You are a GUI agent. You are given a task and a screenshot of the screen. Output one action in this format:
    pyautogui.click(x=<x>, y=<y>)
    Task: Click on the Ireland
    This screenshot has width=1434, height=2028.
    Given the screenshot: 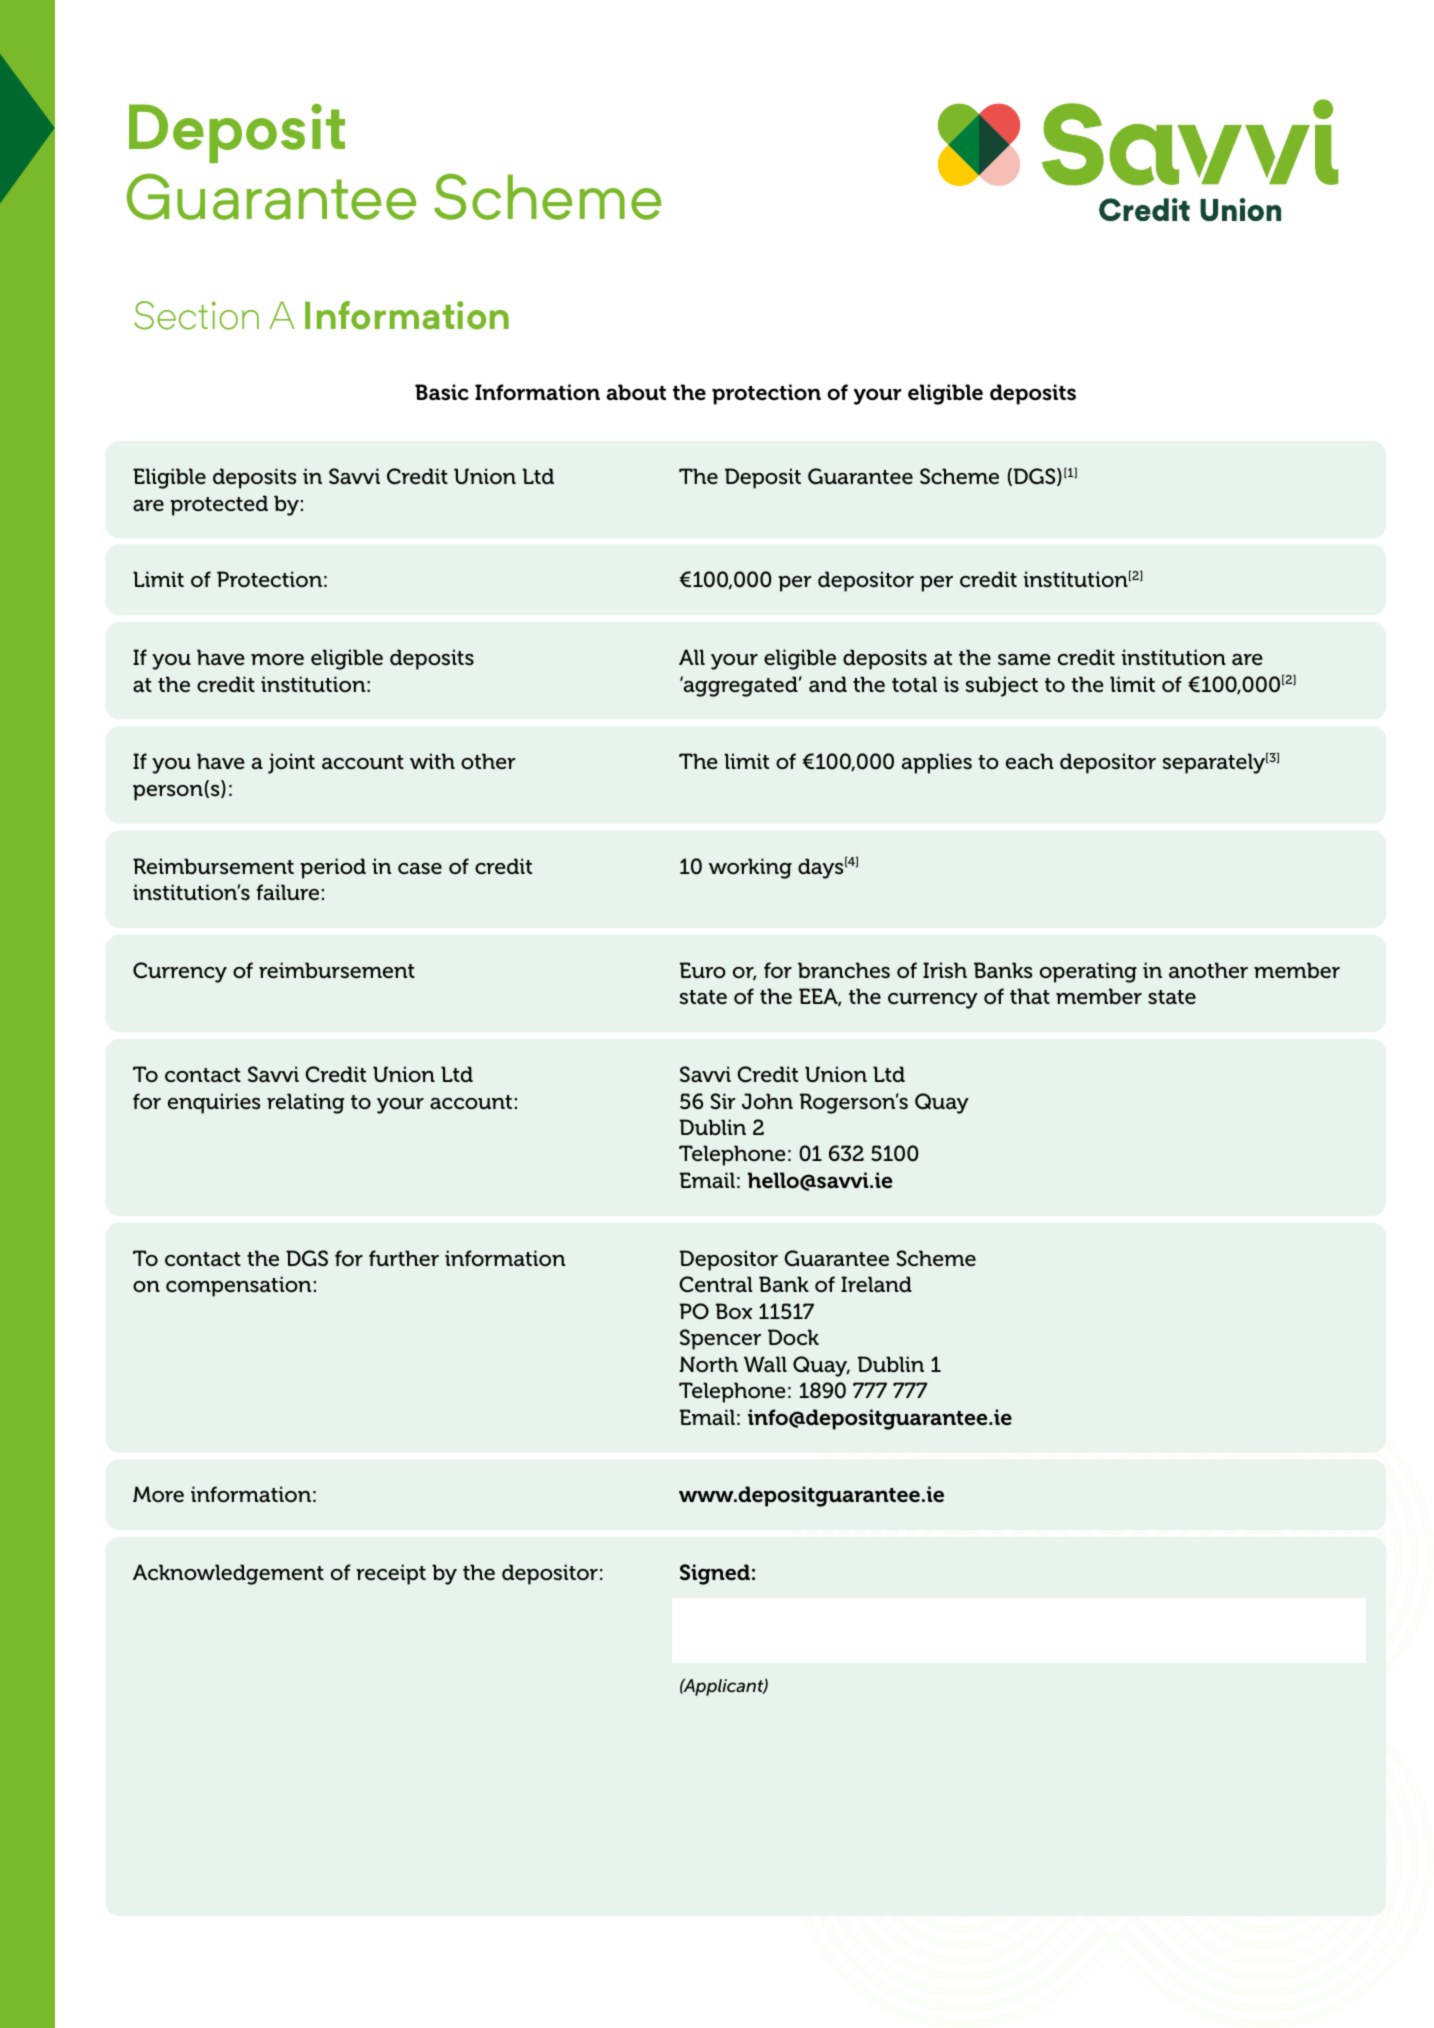 What is the action you would take?
    pyautogui.click(x=876, y=1284)
